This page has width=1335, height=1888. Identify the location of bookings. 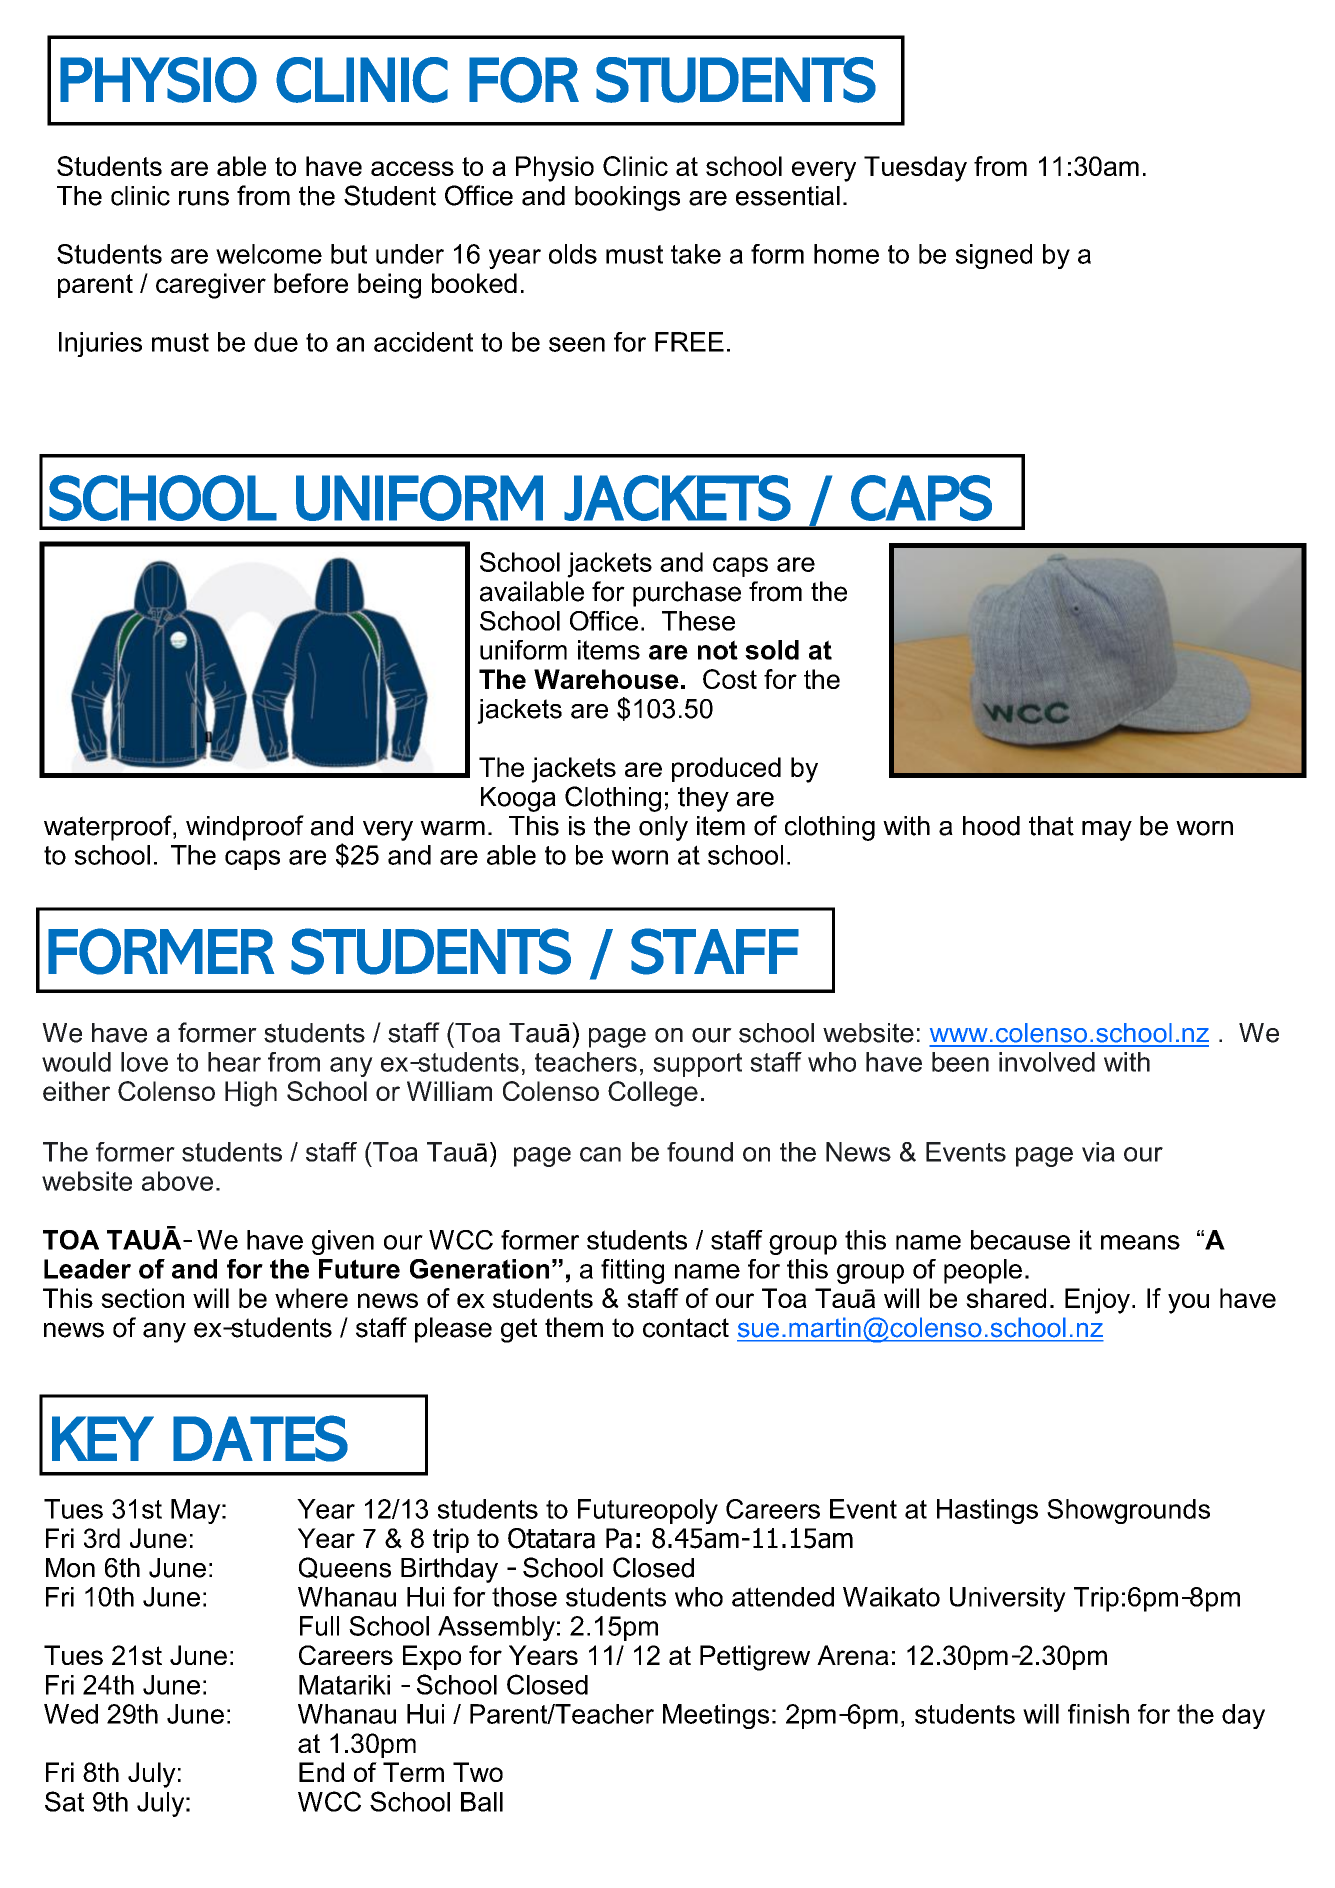
(627, 198).
